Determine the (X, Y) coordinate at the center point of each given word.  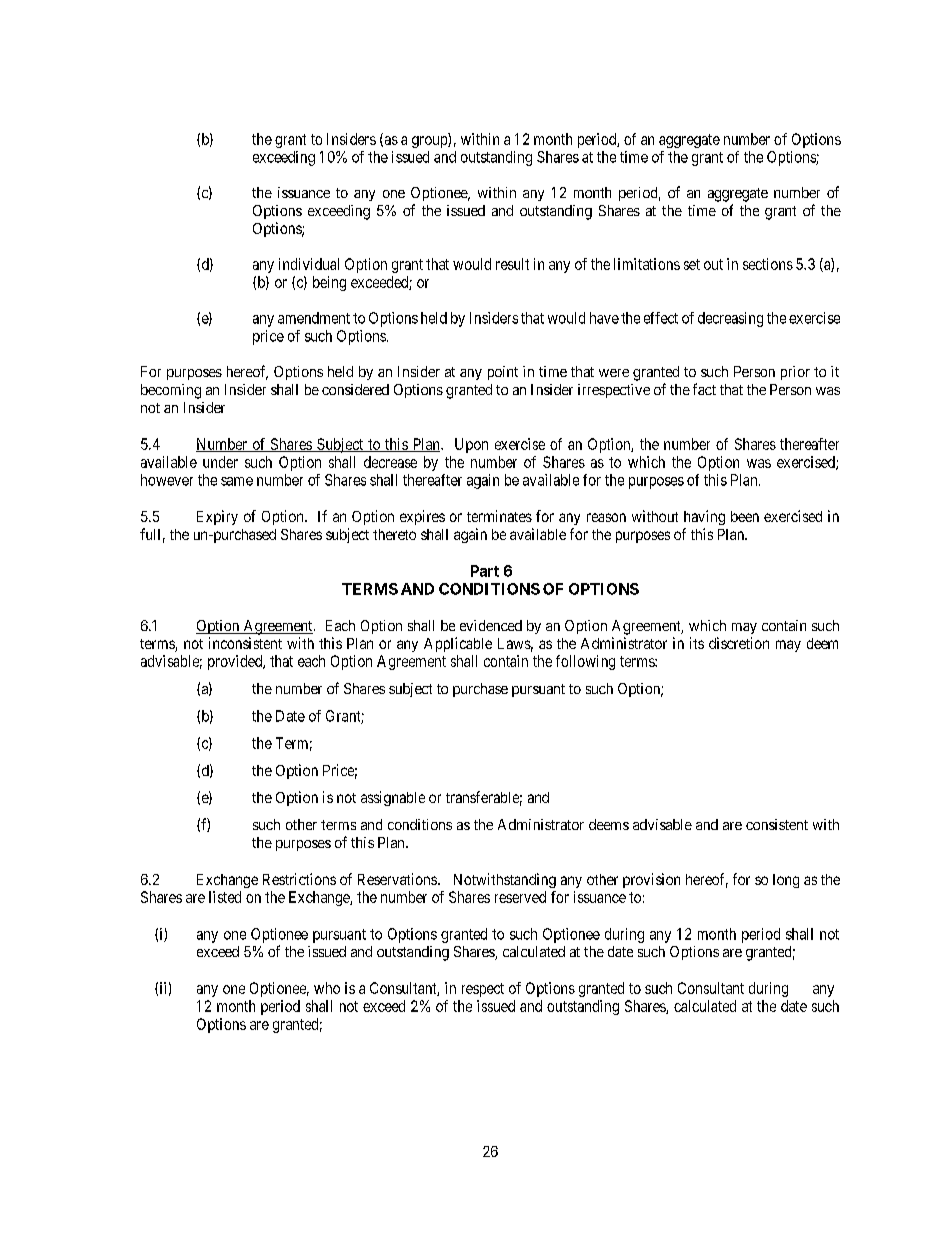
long (786, 881)
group (430, 142)
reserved (520, 897)
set (692, 264)
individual (309, 264)
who (327, 988)
